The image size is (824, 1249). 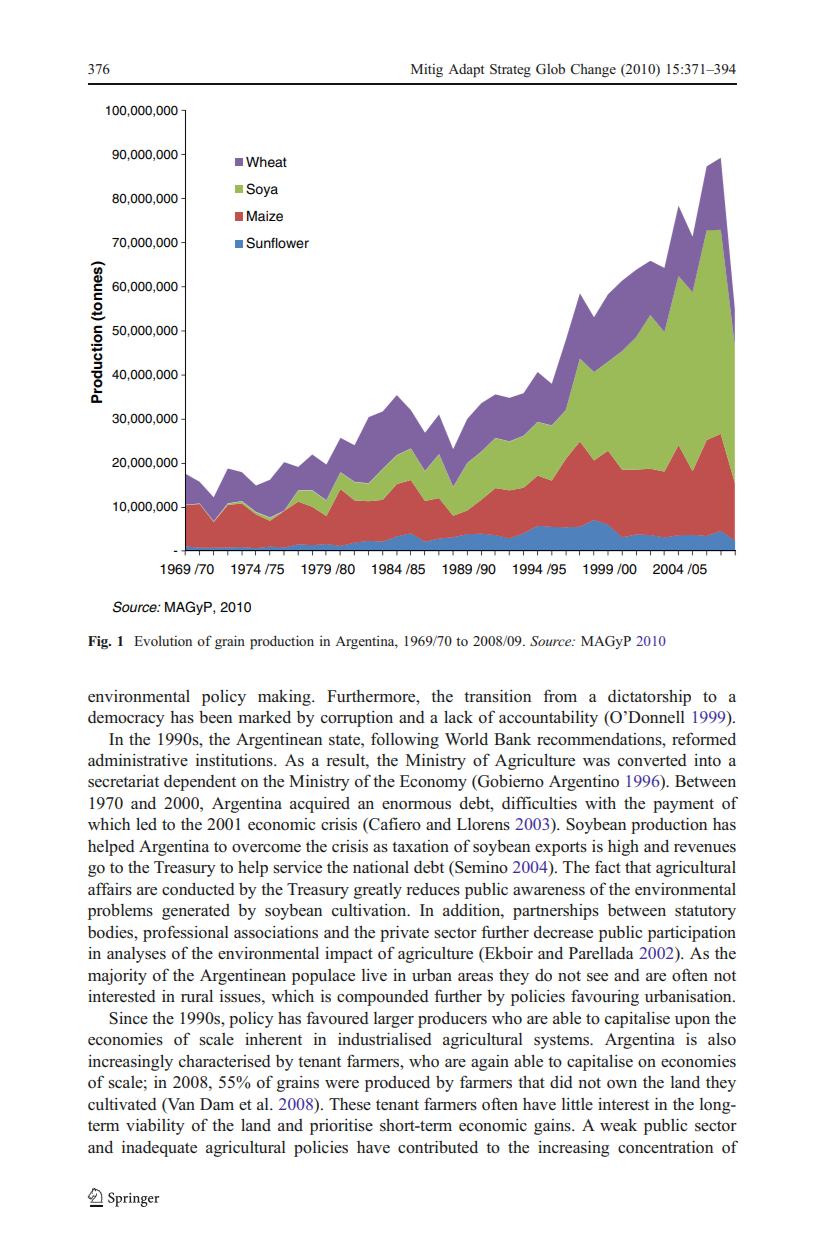 What do you see at coordinates (550, 69) in the screenshot?
I see `Glob` at bounding box center [550, 69].
